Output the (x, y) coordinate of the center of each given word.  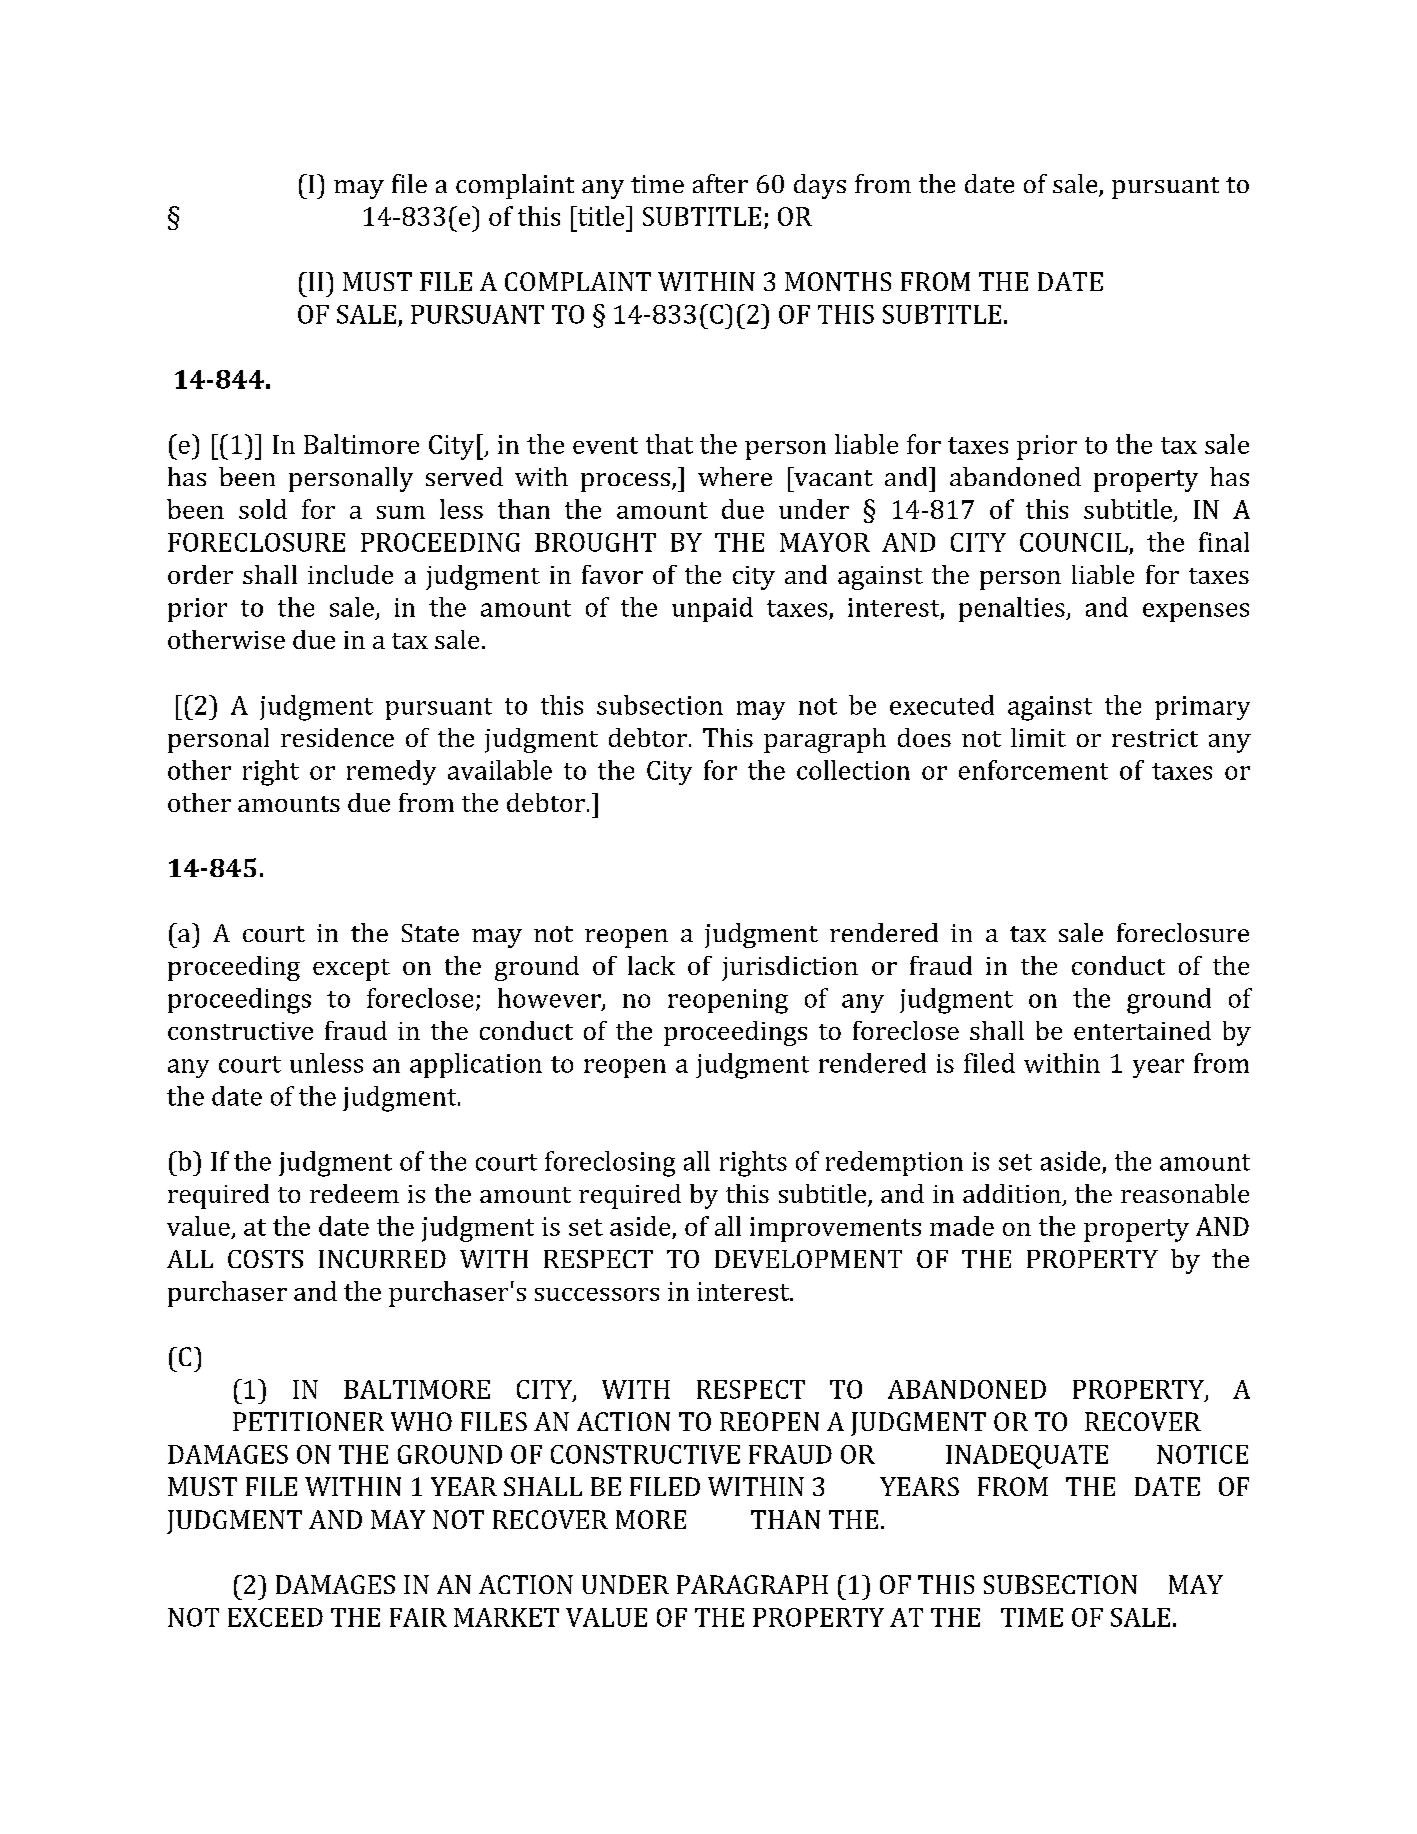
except (351, 970)
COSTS (265, 1259)
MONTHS (838, 281)
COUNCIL (1074, 542)
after (720, 183)
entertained (1142, 1030)
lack (651, 965)
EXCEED (275, 1617)
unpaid (712, 609)
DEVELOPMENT (808, 1259)
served (464, 476)
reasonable (1185, 1193)
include (350, 574)
